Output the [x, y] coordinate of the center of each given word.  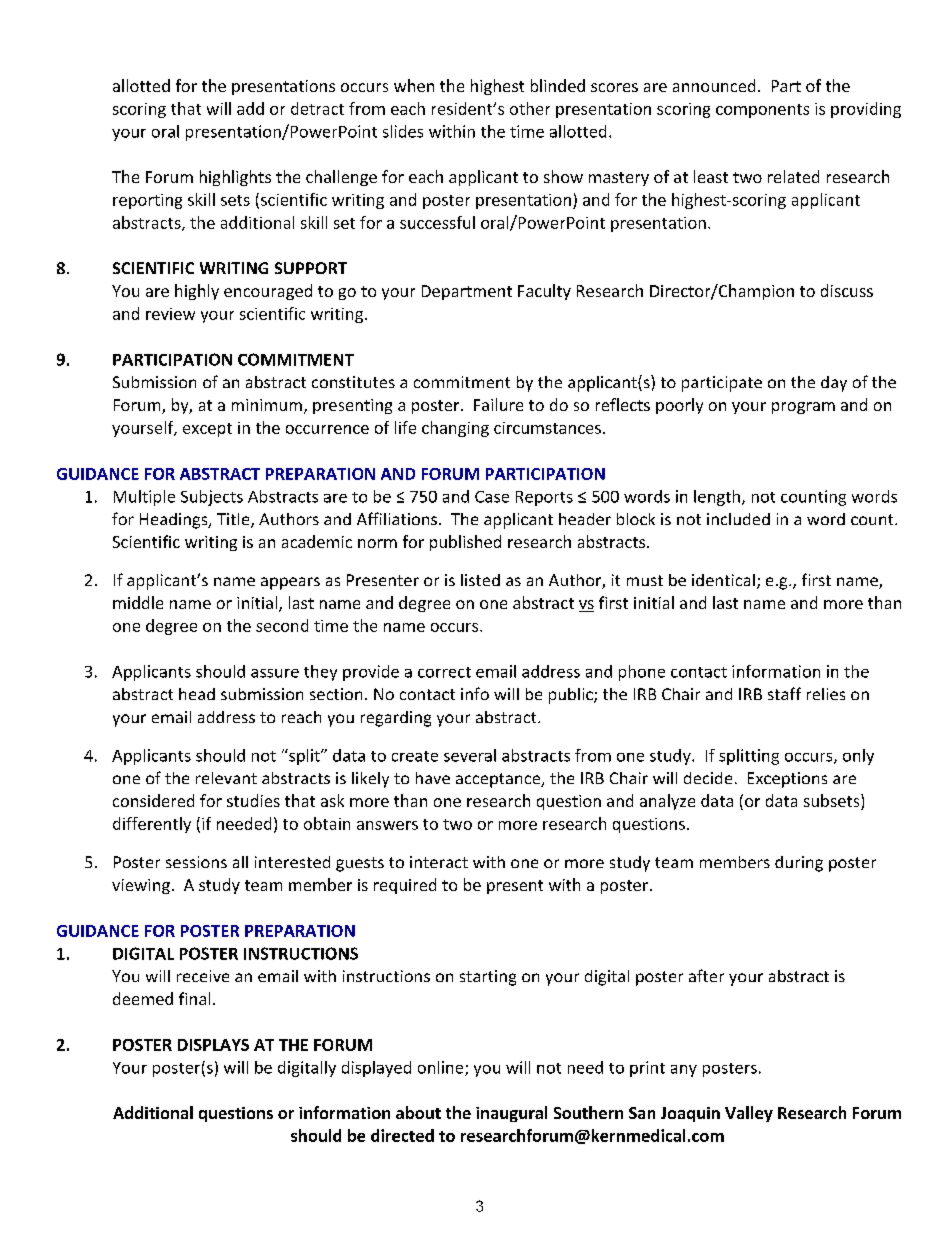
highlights [235, 178]
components [762, 111]
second [282, 625]
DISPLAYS [213, 1045]
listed [480, 580]
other [530, 108]
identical [723, 580]
